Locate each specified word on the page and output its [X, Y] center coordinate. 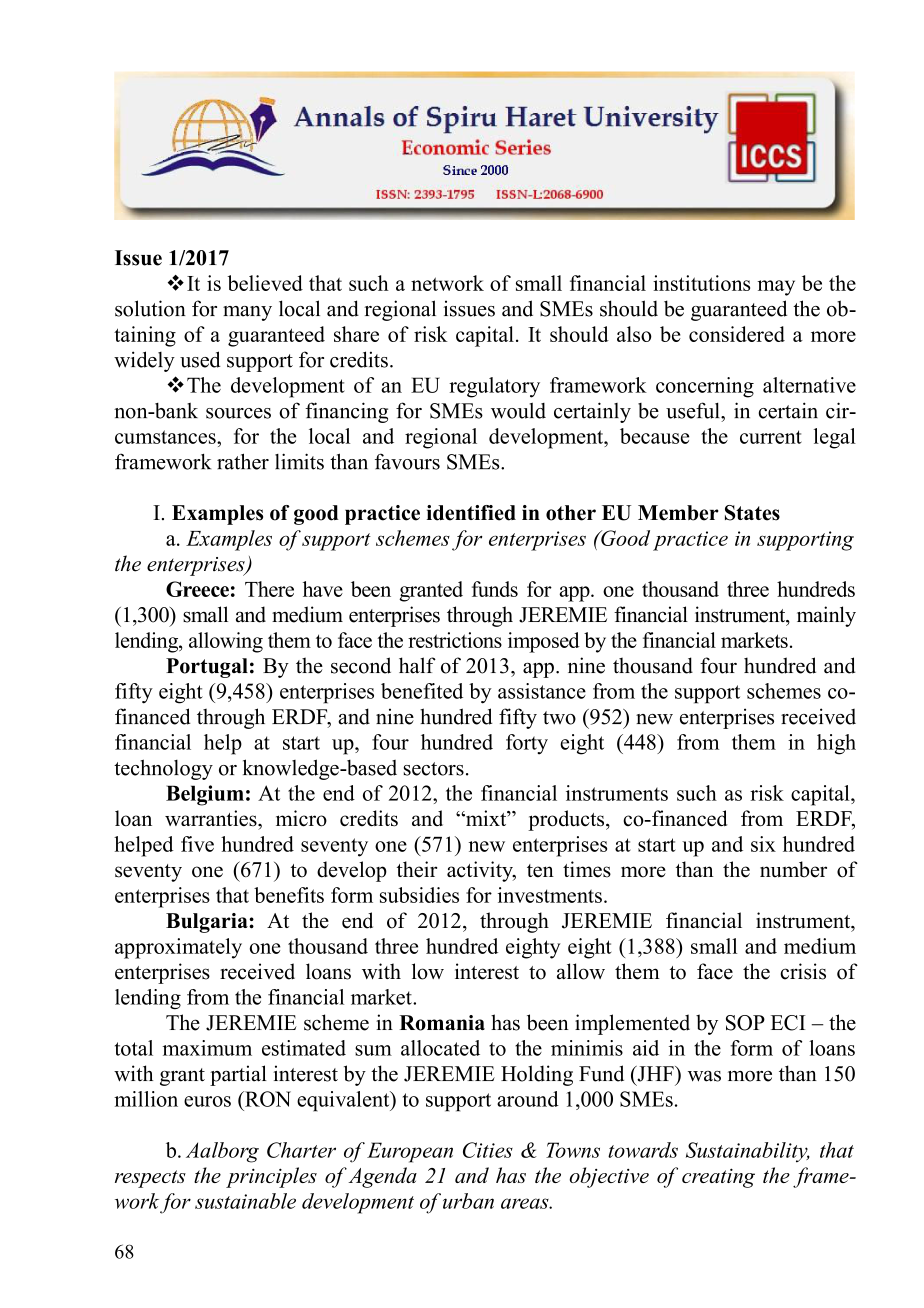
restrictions [455, 640]
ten [540, 871]
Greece [197, 589]
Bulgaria [208, 923]
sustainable [245, 1201]
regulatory [494, 387]
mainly [826, 616]
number [793, 869]
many [247, 313]
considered [737, 334]
